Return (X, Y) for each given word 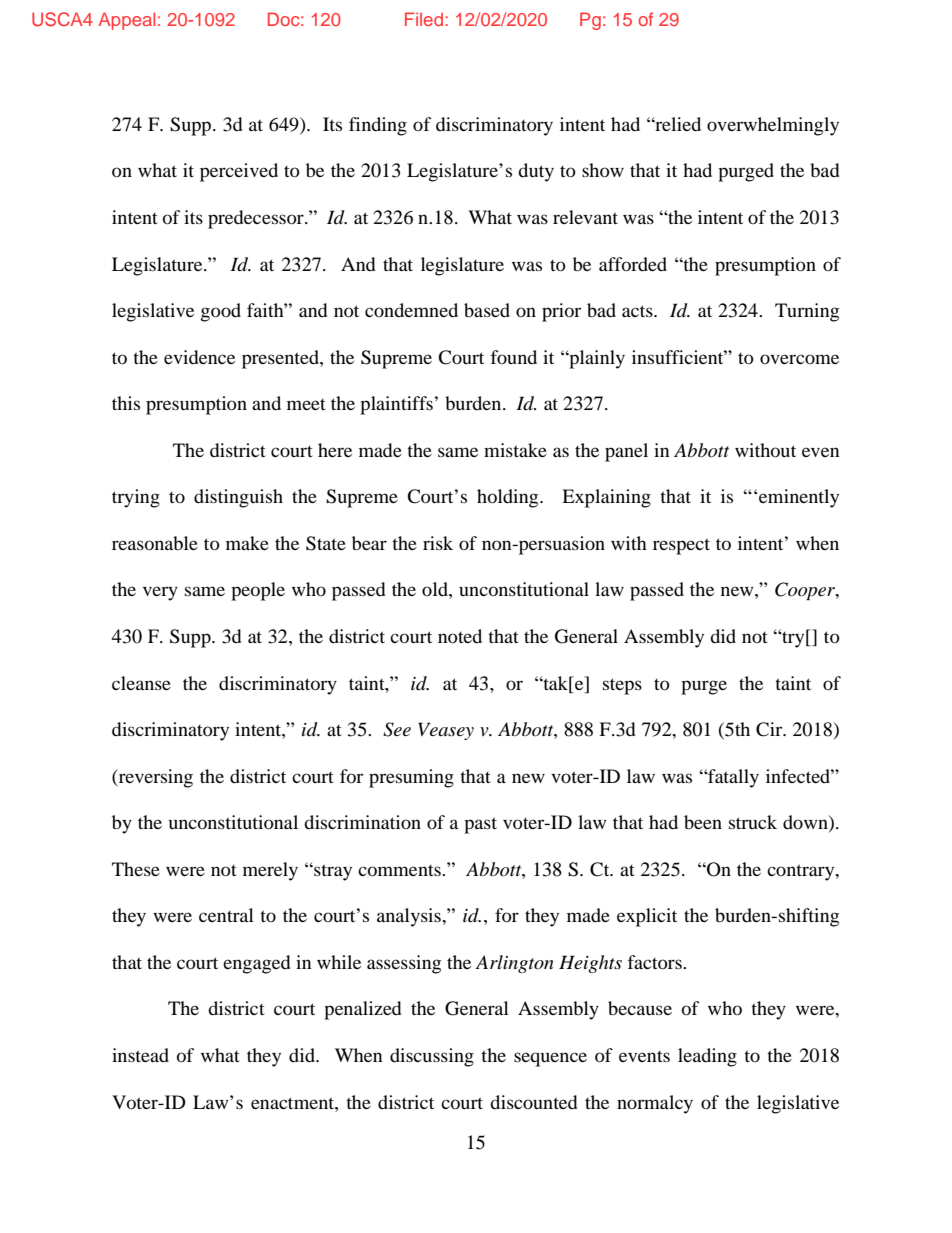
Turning (807, 312)
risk (438, 543)
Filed (424, 19)
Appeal (127, 21)
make (247, 543)
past (480, 825)
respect (681, 546)
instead (140, 1055)
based (487, 310)
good (221, 312)
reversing (154, 778)
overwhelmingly (773, 126)
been (703, 822)
